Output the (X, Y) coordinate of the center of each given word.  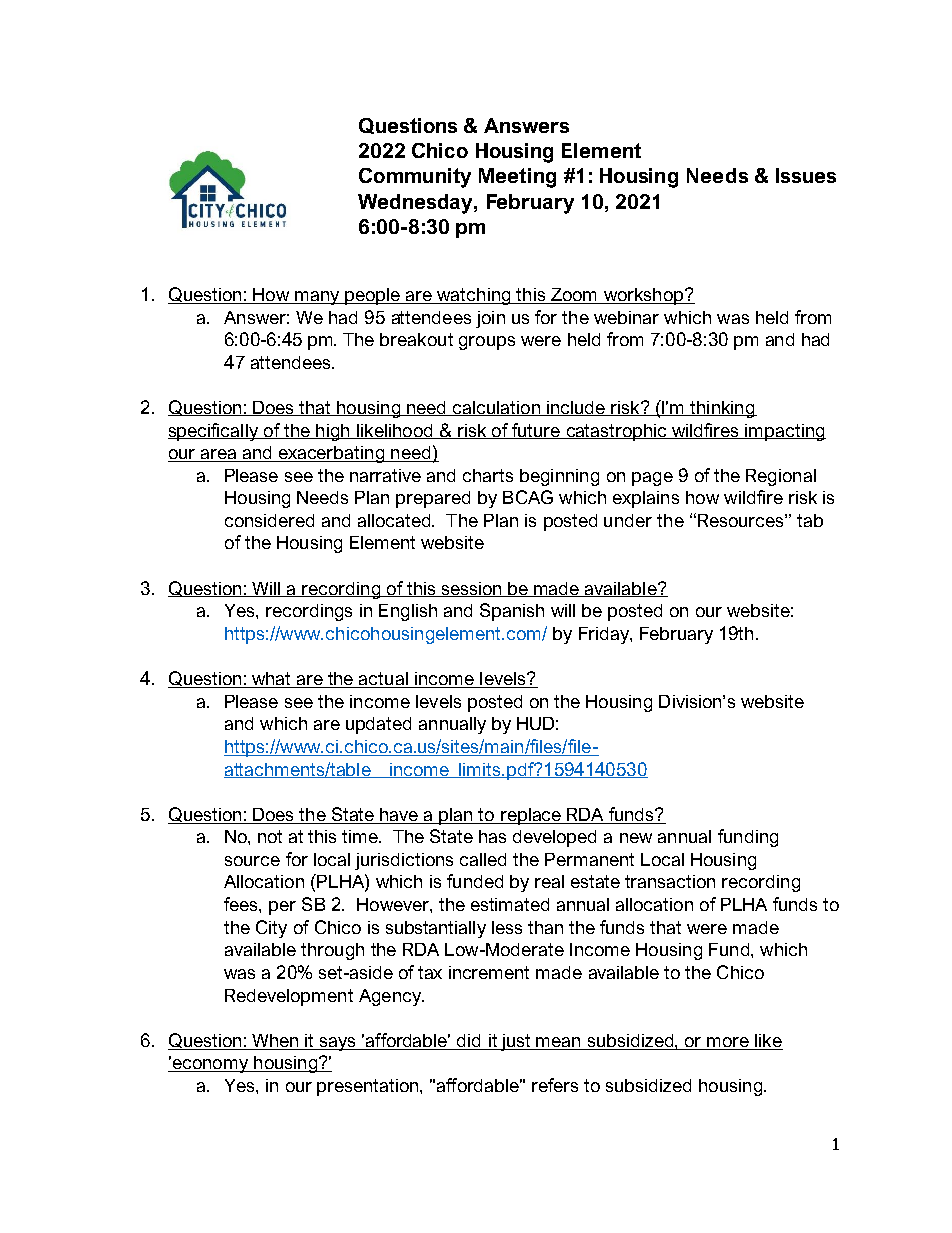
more (728, 1043)
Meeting (517, 178)
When (275, 1042)
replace (531, 816)
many (317, 298)
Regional (781, 477)
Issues (806, 175)
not (270, 836)
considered (269, 520)
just (516, 1042)
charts (488, 475)
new (636, 838)
